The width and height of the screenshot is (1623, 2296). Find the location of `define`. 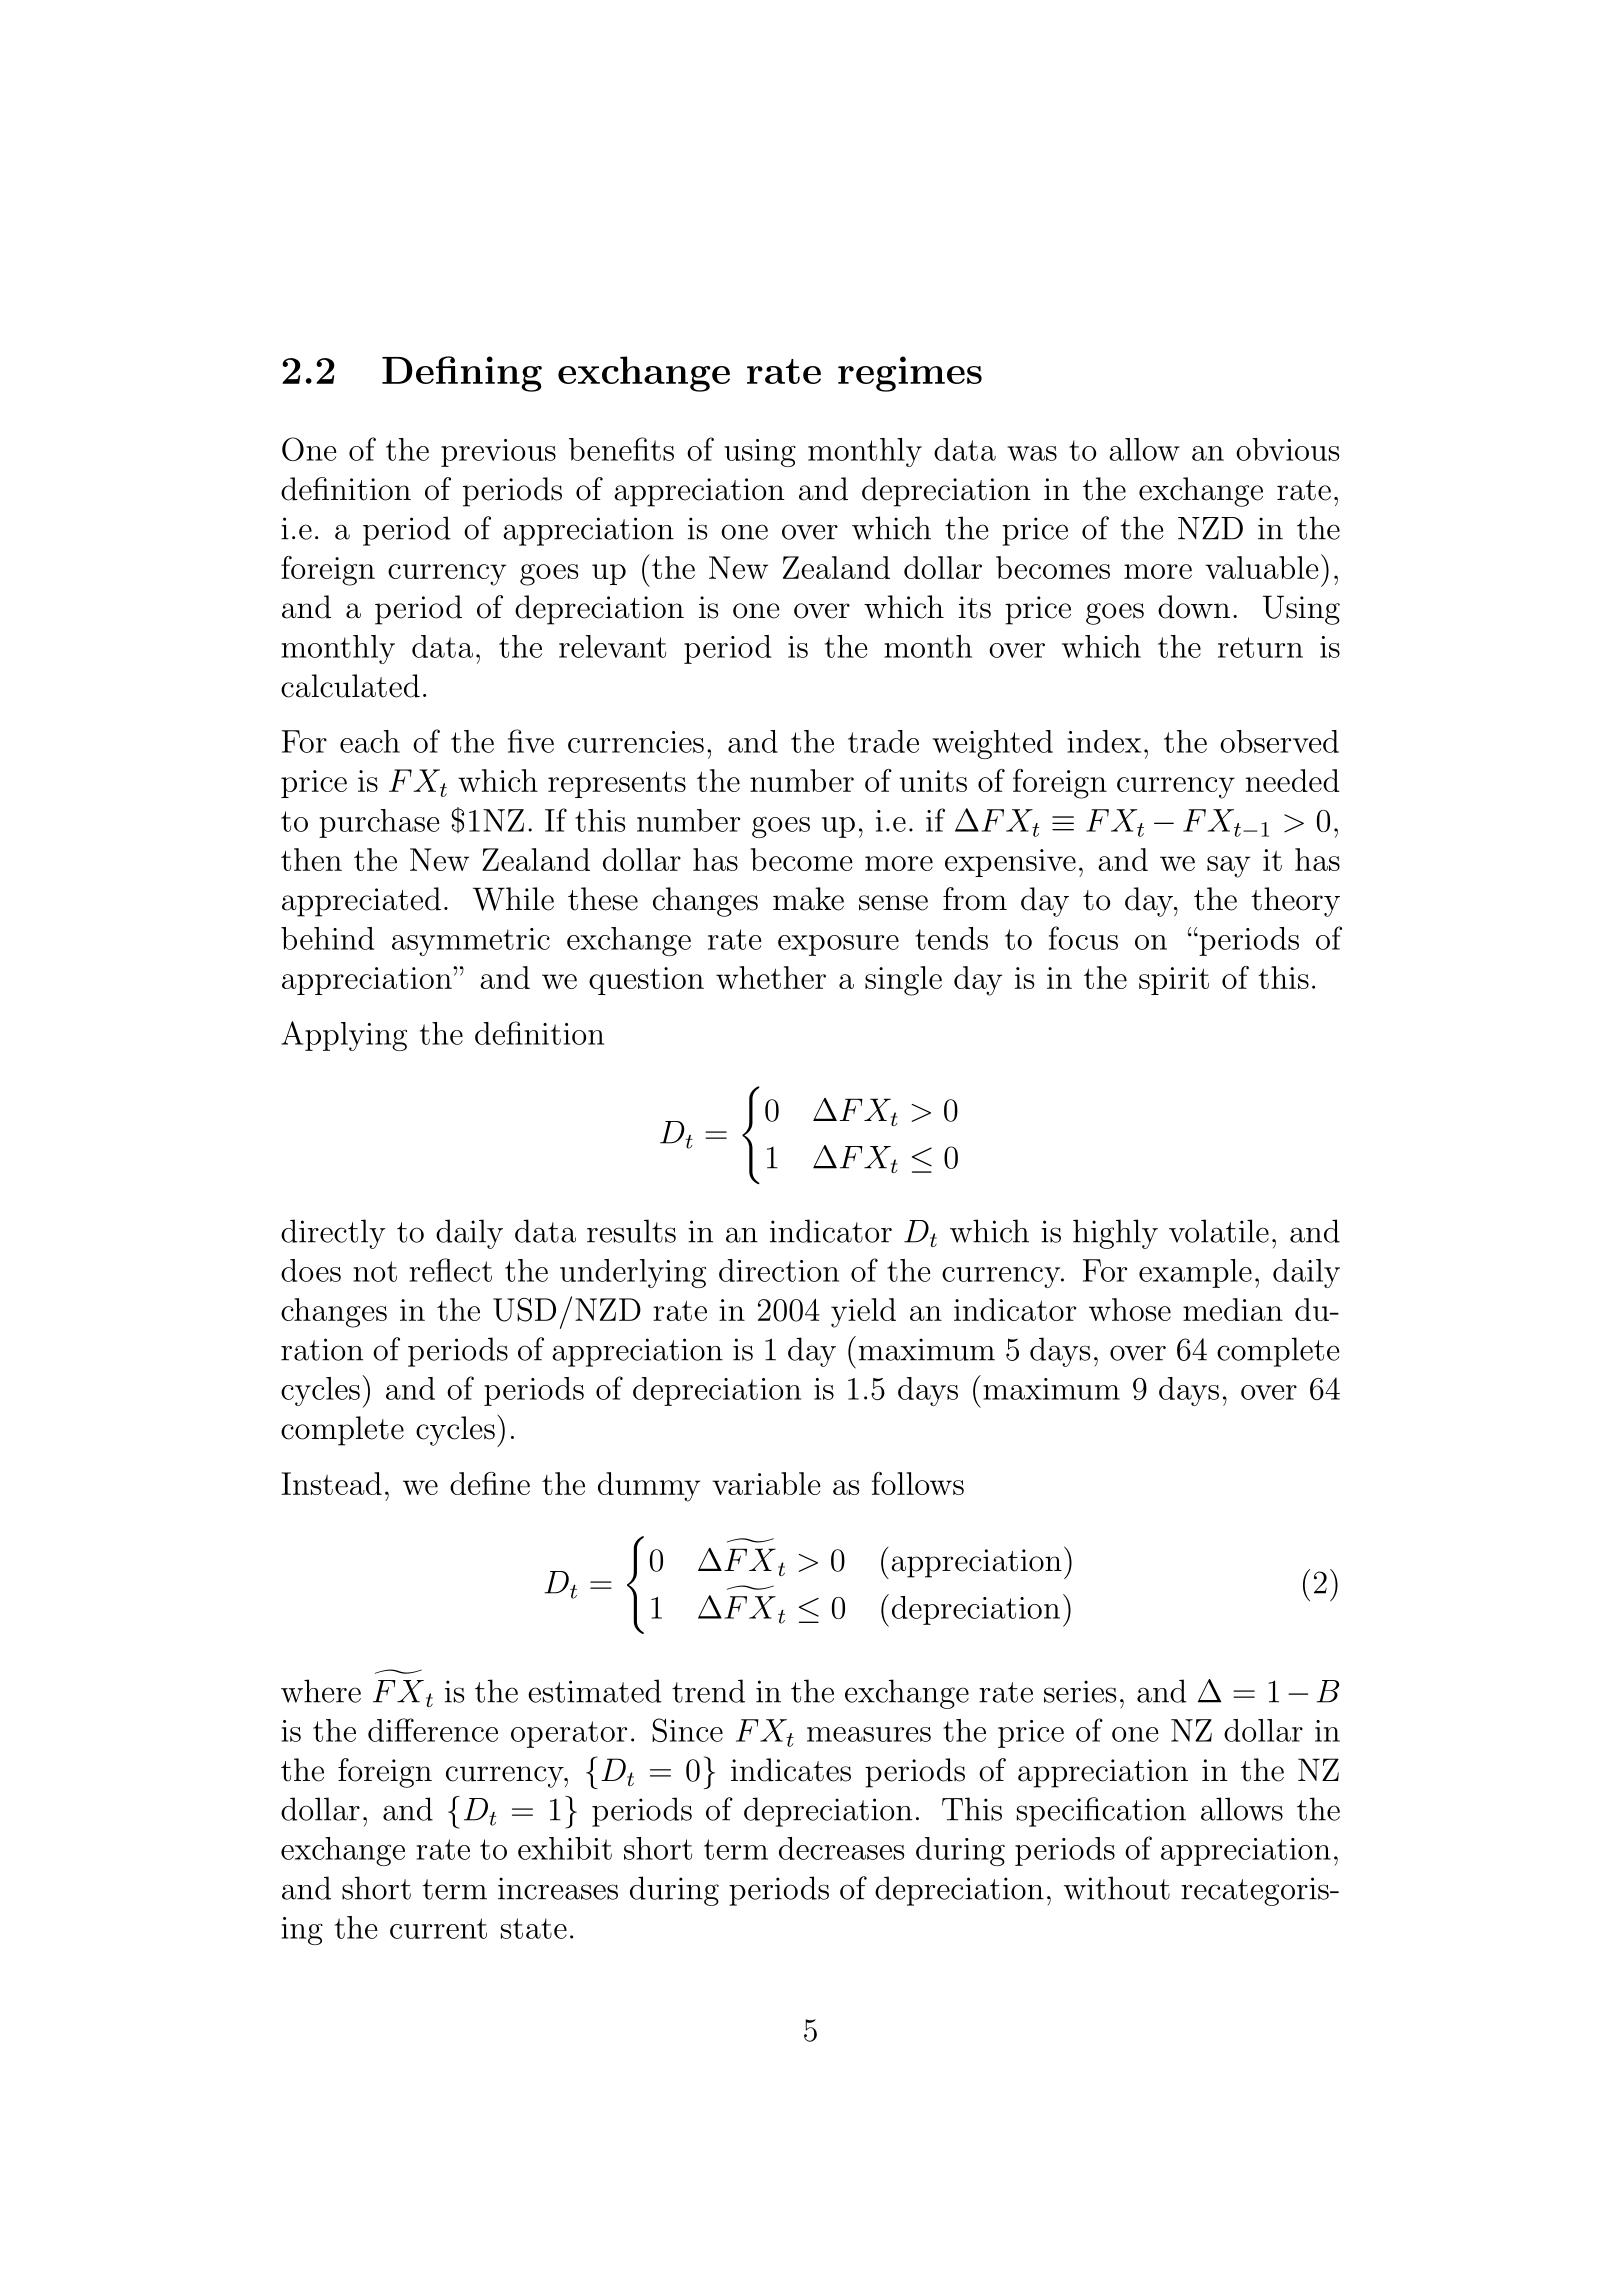

define is located at coordinates (490, 1483).
